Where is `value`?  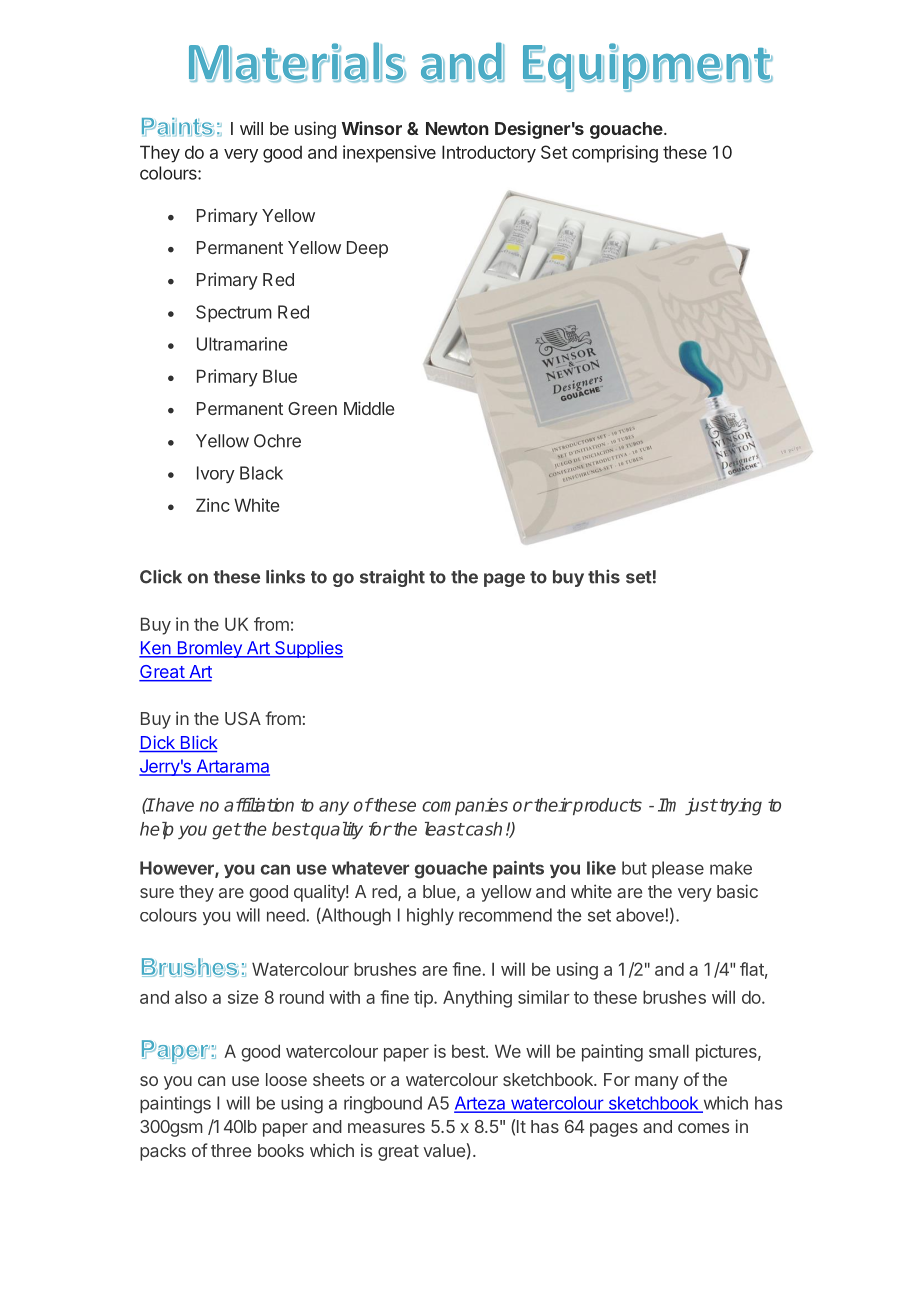 value is located at coordinates (444, 1150).
